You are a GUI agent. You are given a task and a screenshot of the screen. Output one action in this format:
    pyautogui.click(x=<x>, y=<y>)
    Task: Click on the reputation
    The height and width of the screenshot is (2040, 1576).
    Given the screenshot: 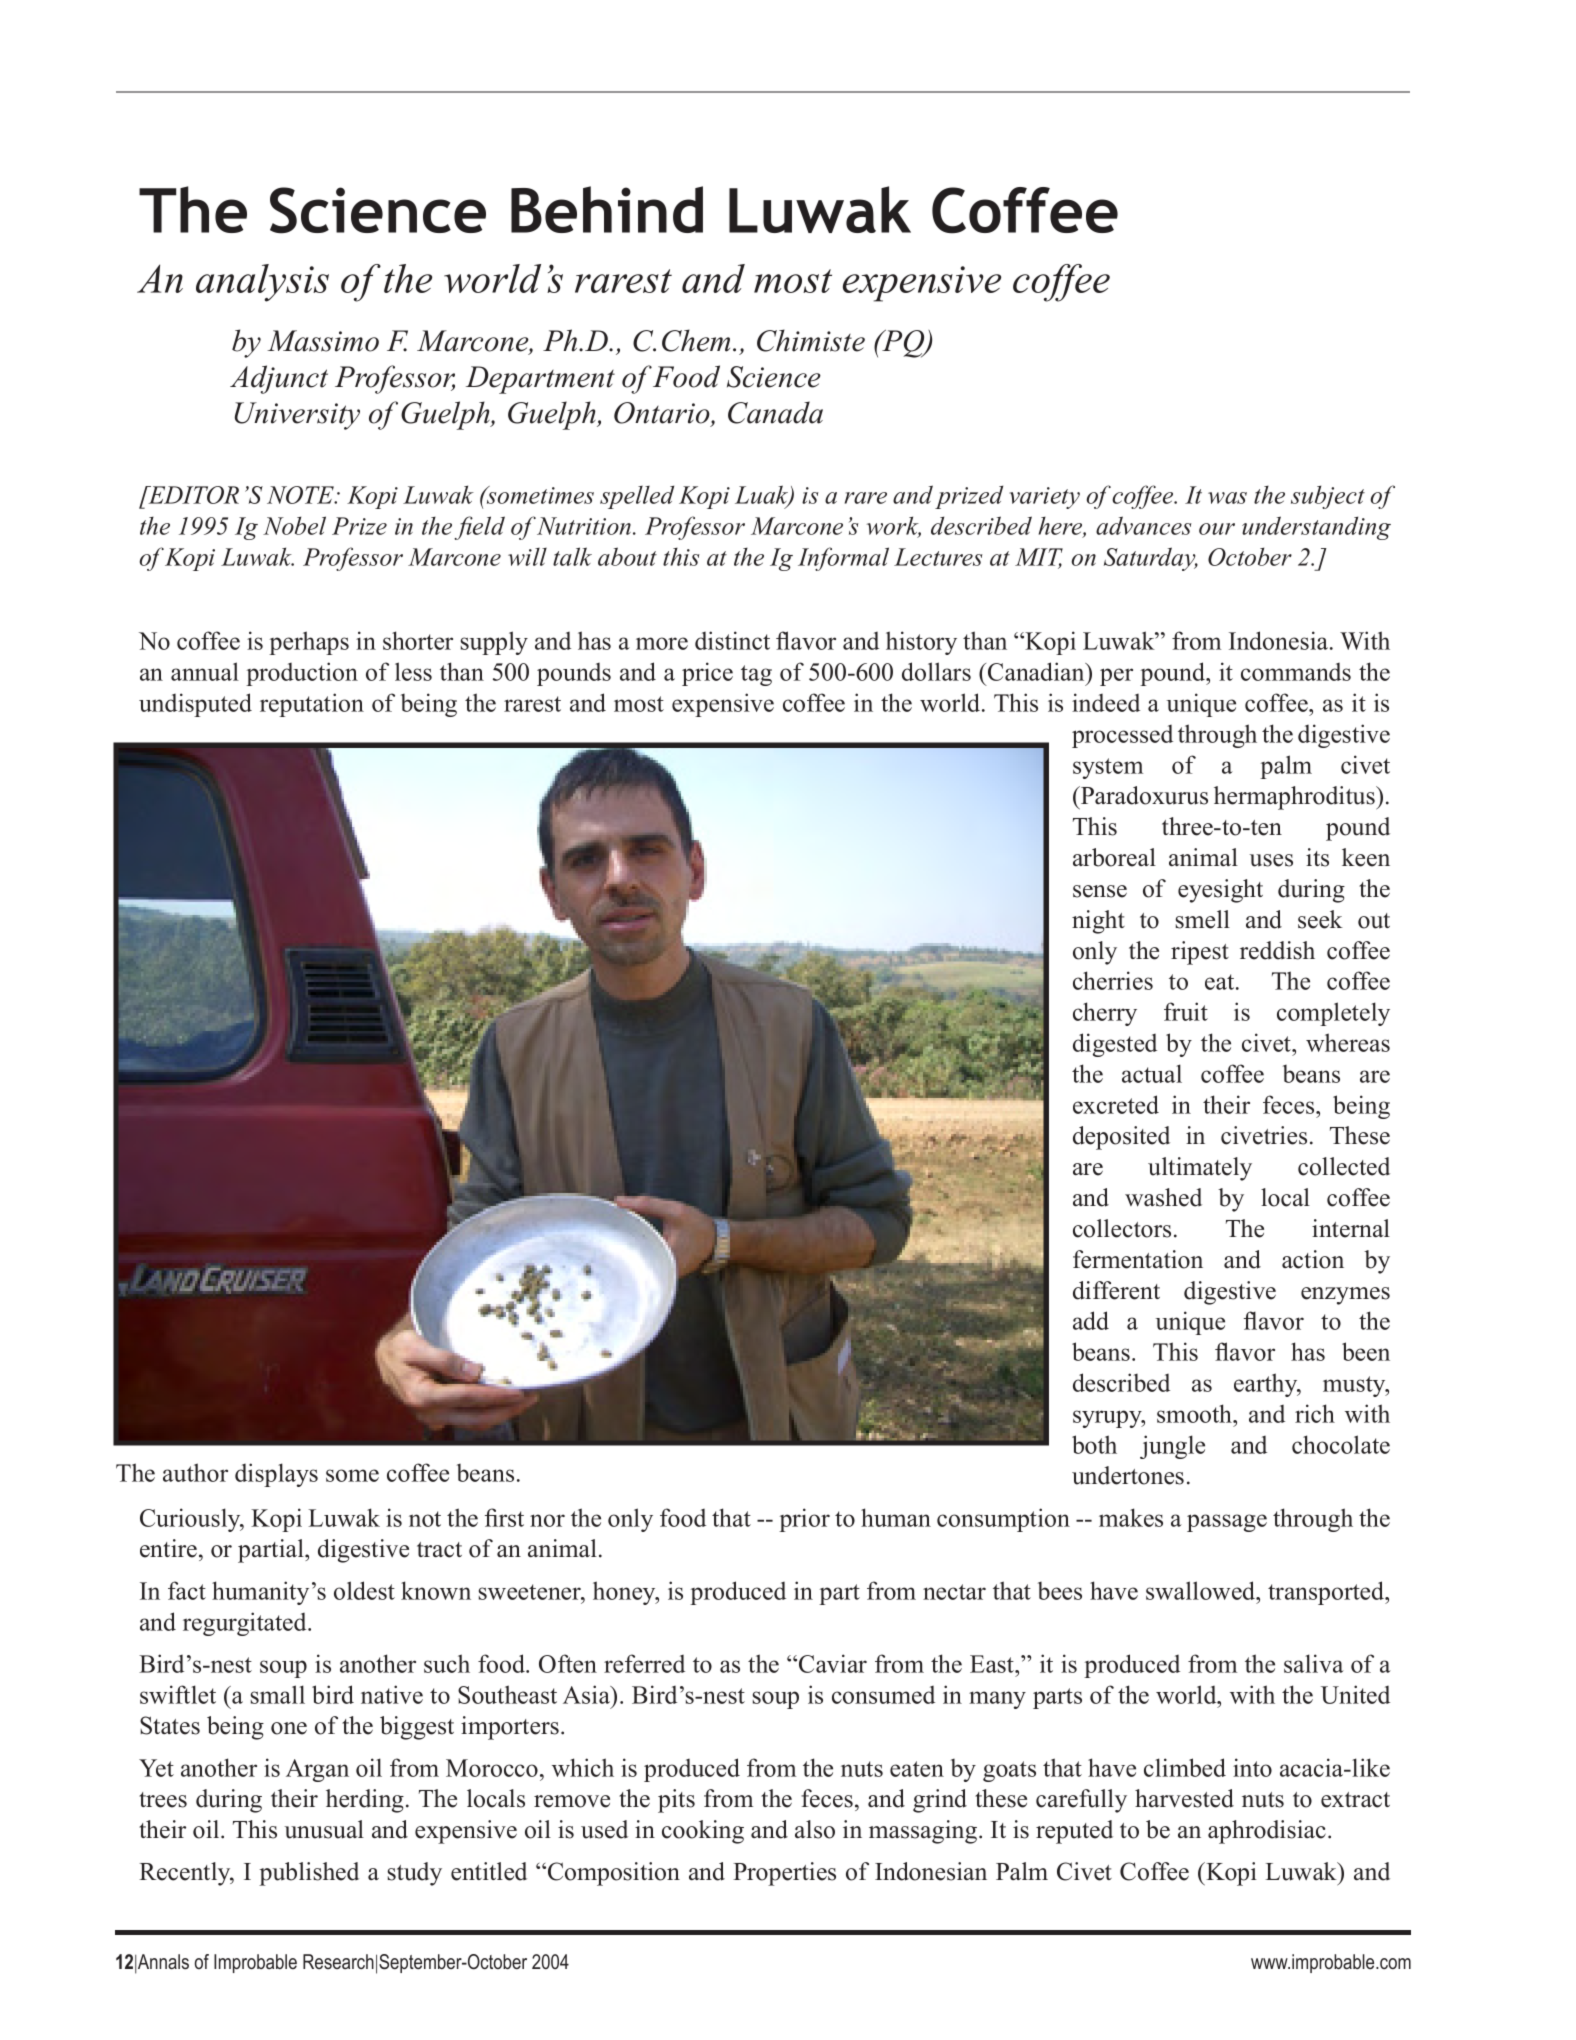 What is the action you would take?
    pyautogui.click(x=312, y=705)
